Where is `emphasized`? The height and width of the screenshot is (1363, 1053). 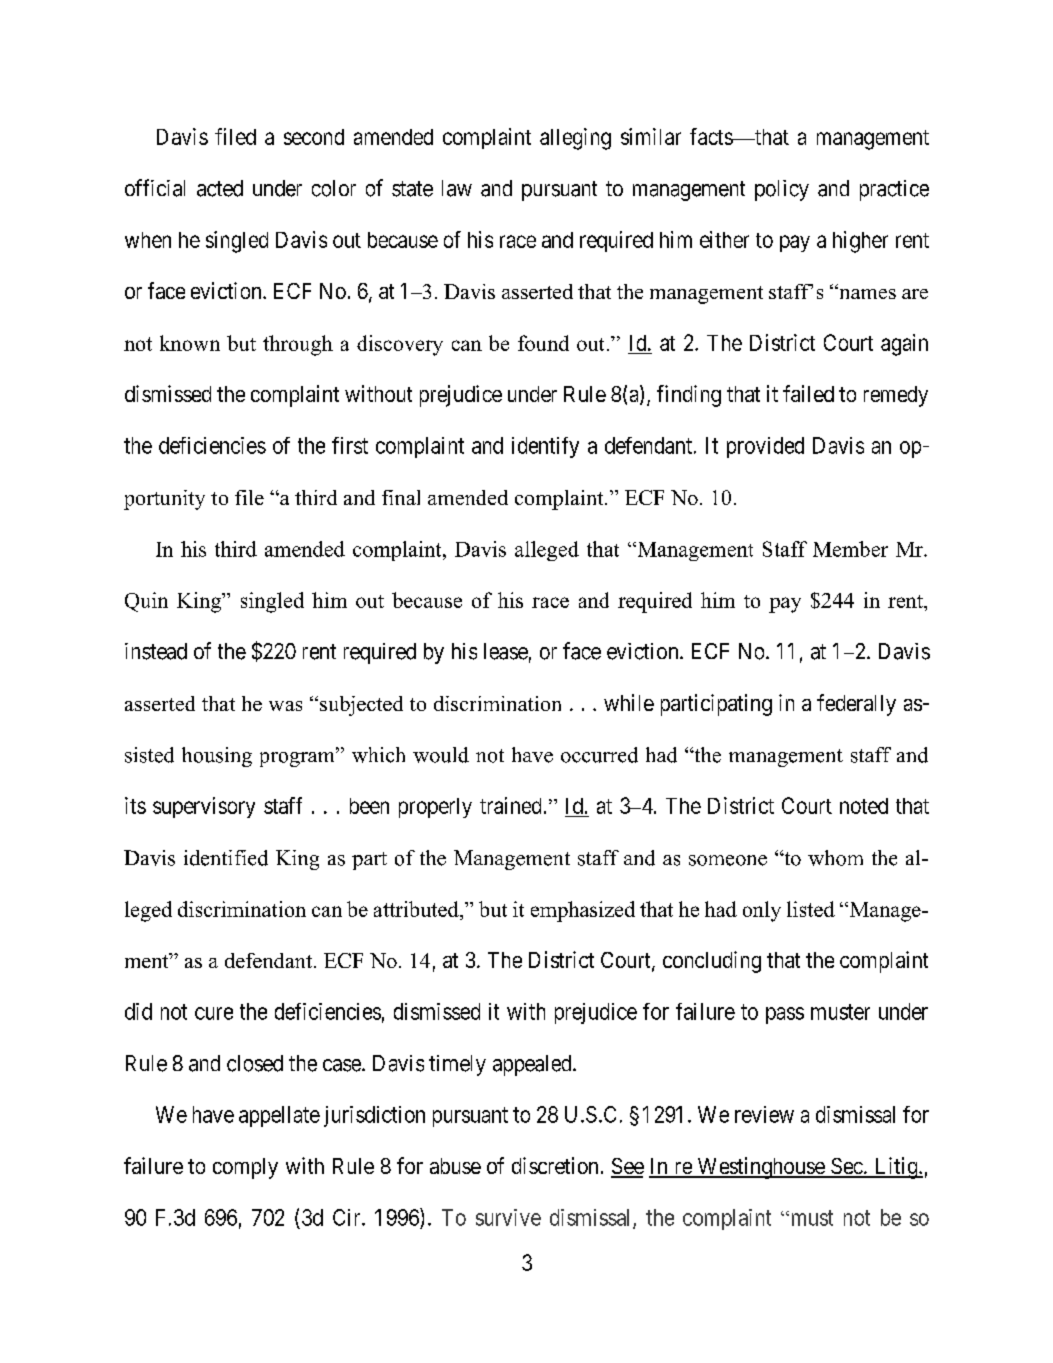
emphasized is located at coordinates (583, 911).
